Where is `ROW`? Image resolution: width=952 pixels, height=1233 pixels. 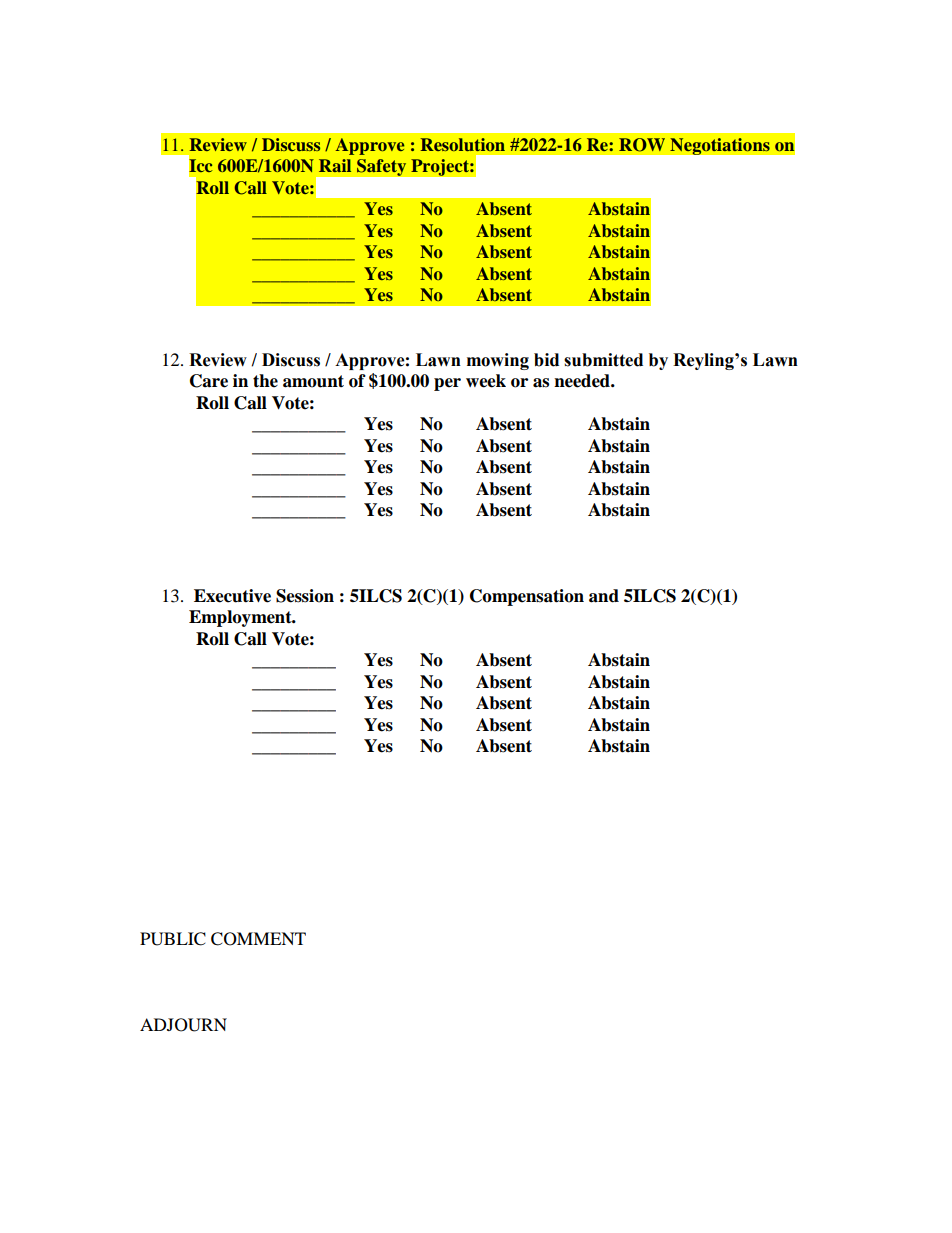
ROW is located at coordinates (642, 145).
